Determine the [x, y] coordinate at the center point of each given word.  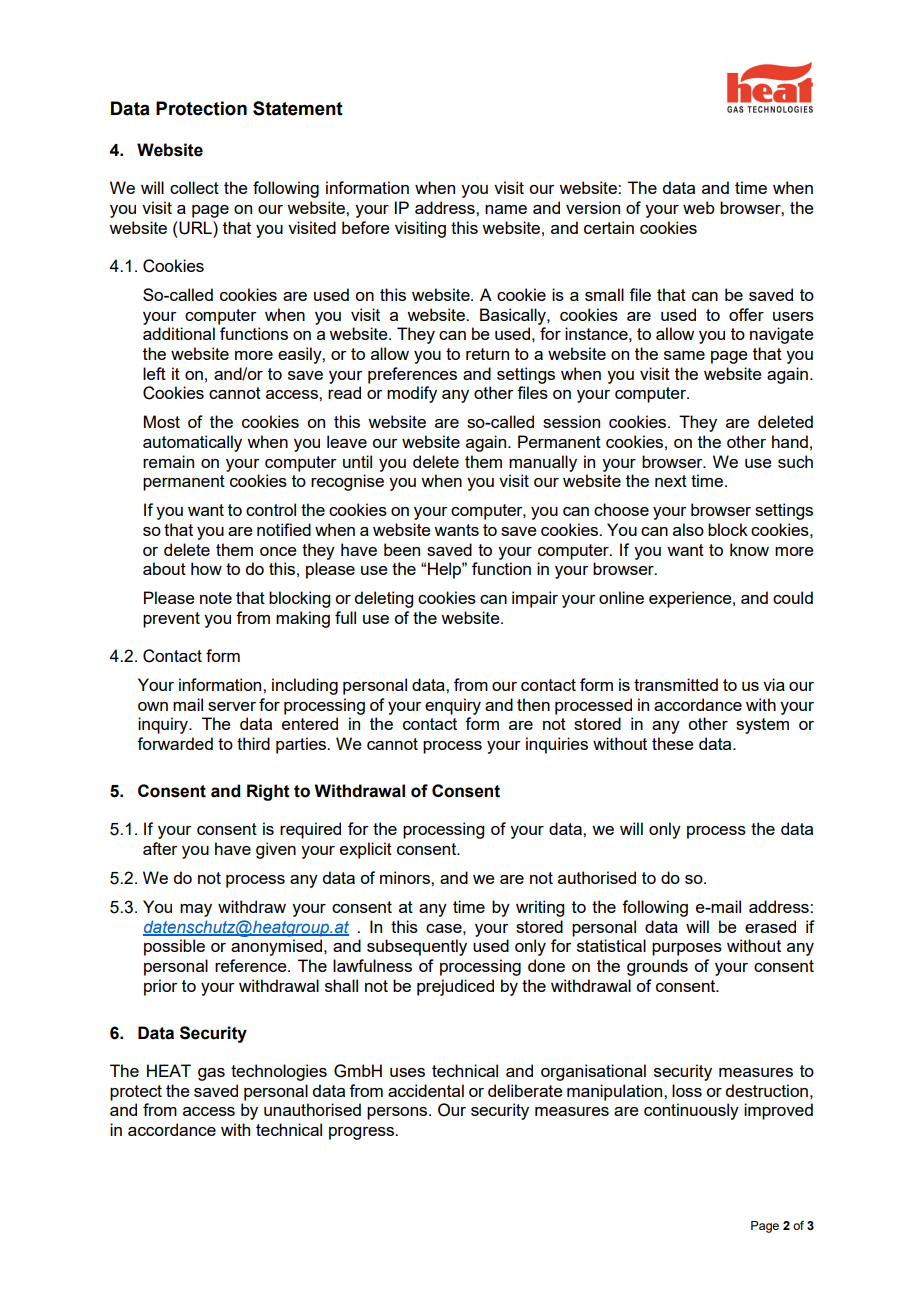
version [593, 207]
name [506, 209]
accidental [426, 1090]
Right [268, 792]
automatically [192, 443]
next [671, 481]
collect [194, 187]
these [673, 743]
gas [211, 1074]
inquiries [557, 745]
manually [543, 463]
